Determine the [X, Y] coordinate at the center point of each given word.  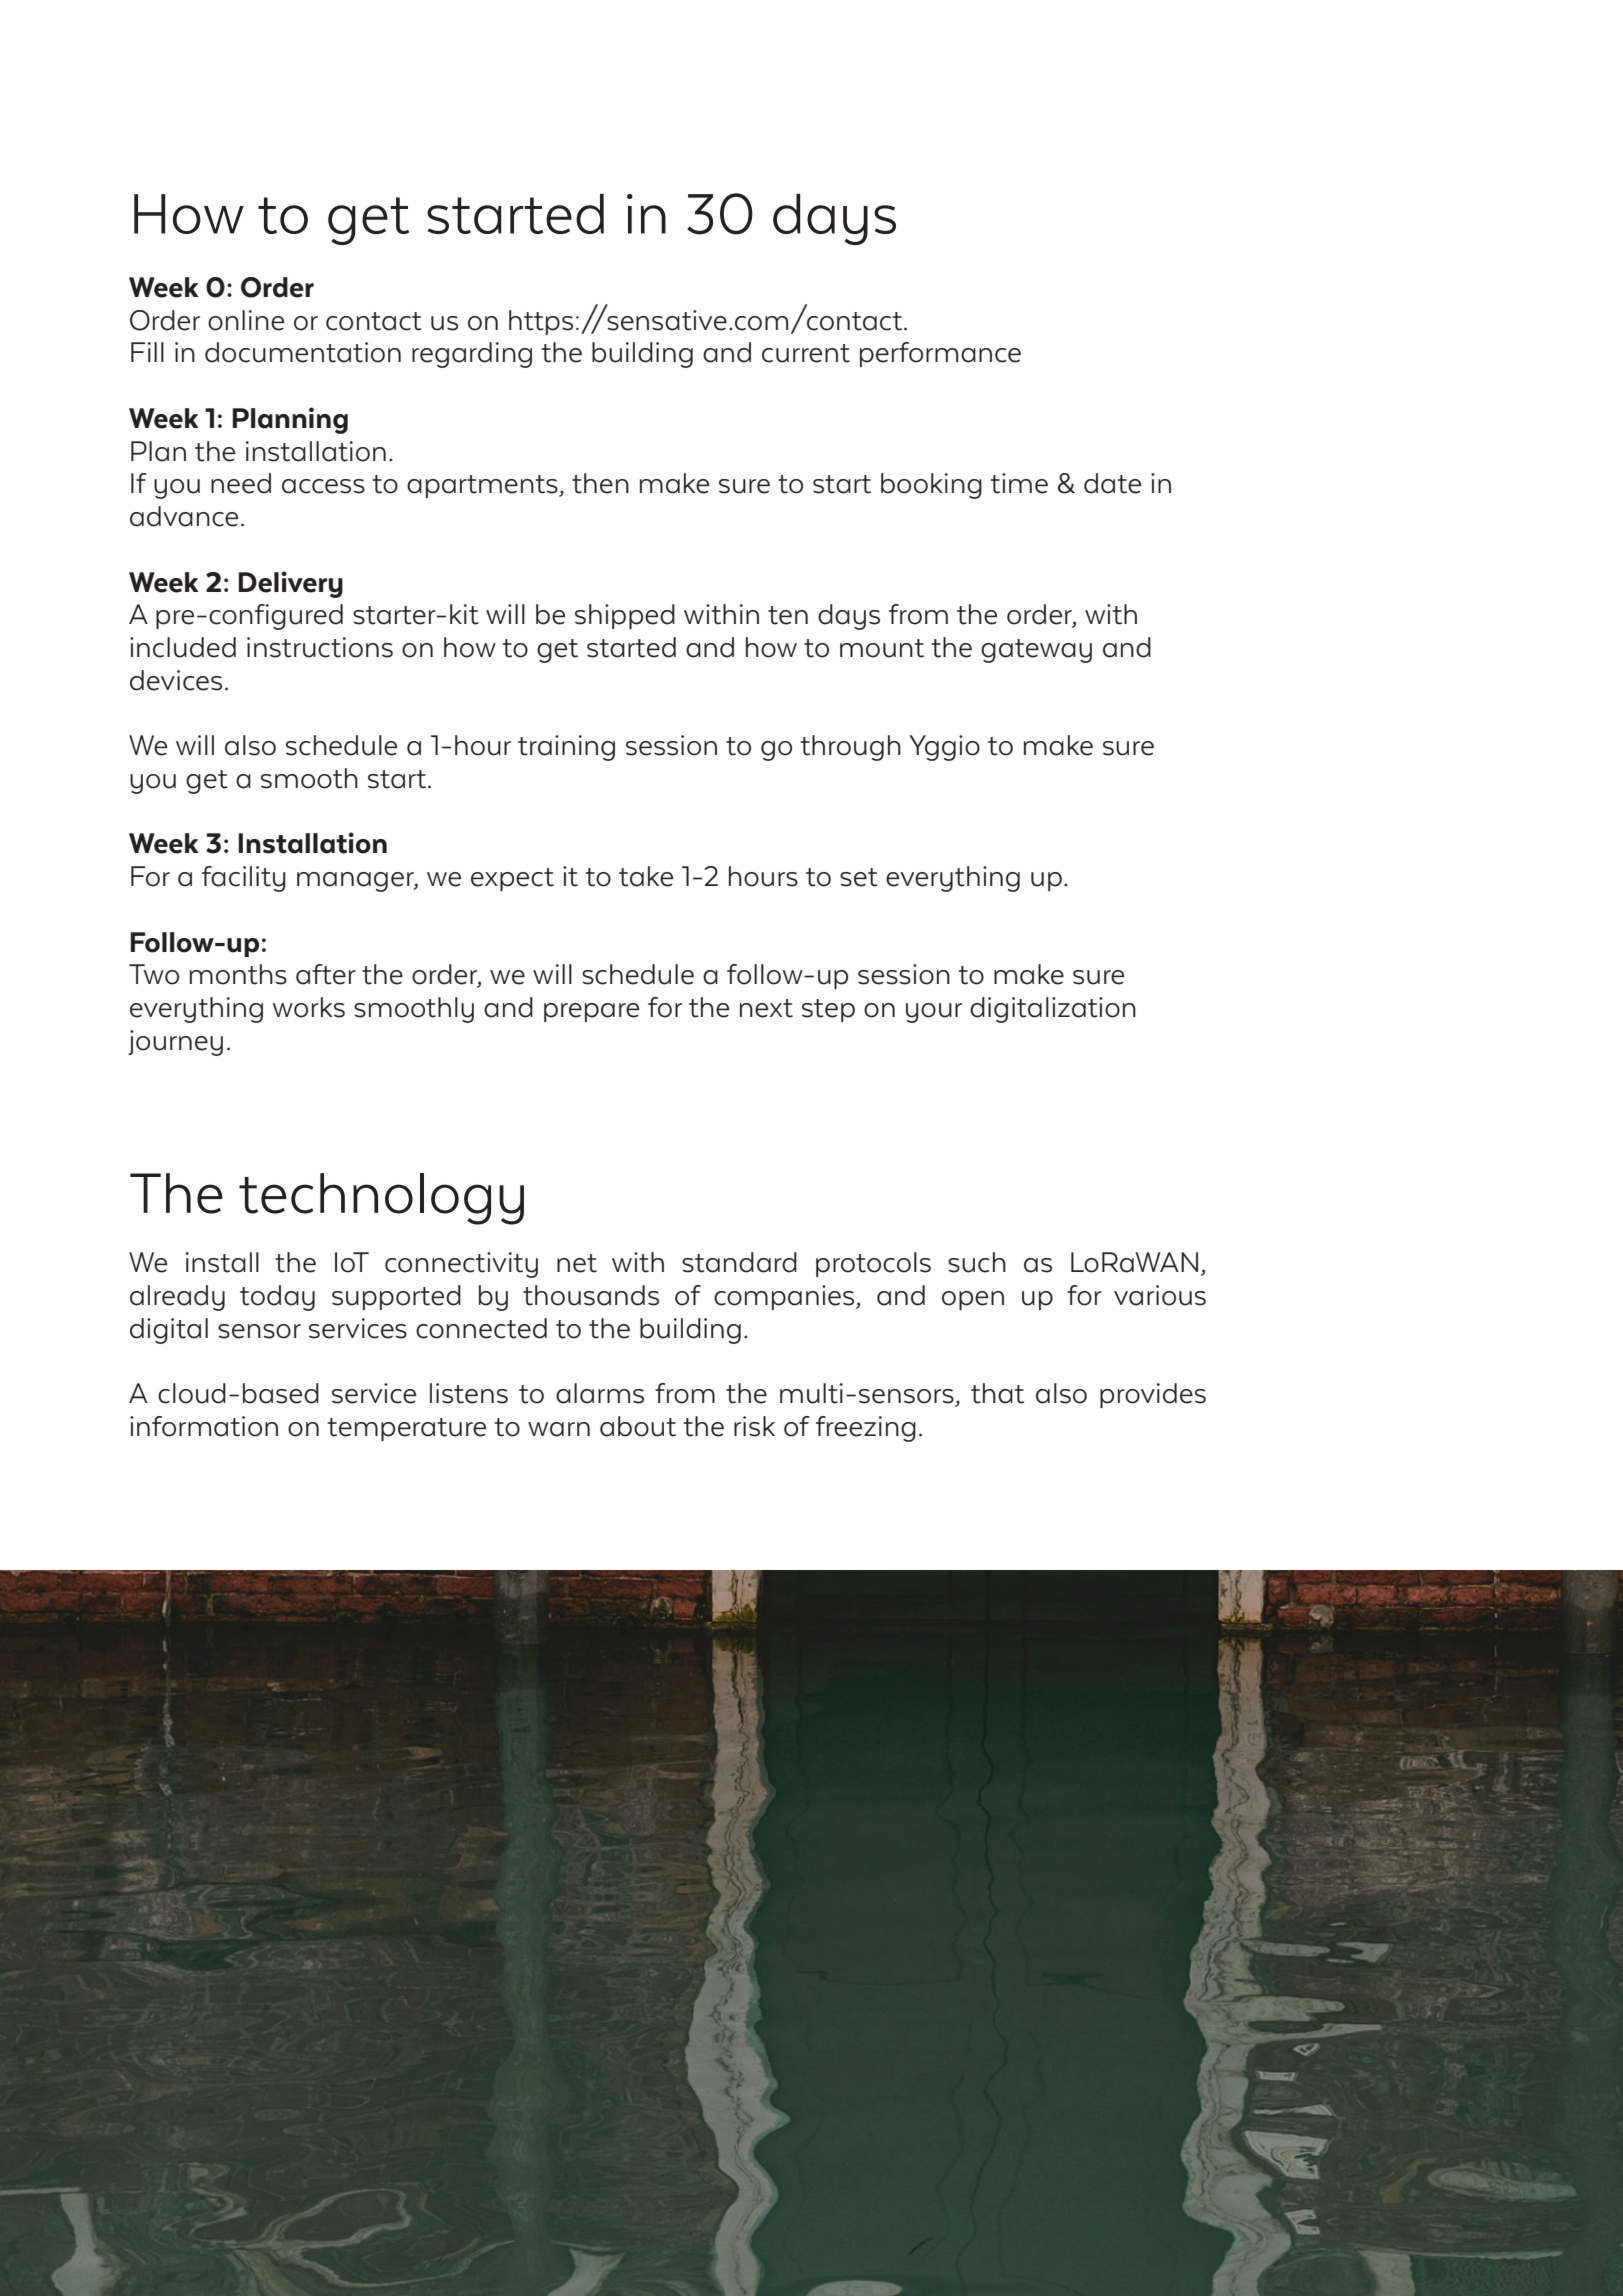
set [859, 877]
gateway [1036, 651]
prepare [591, 1012]
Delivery [290, 584]
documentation [303, 352]
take [646, 876]
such [977, 1262]
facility [244, 879]
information [204, 1426]
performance [940, 354]
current [806, 353]
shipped [625, 616]
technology [381, 1199]
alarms [600, 1393]
